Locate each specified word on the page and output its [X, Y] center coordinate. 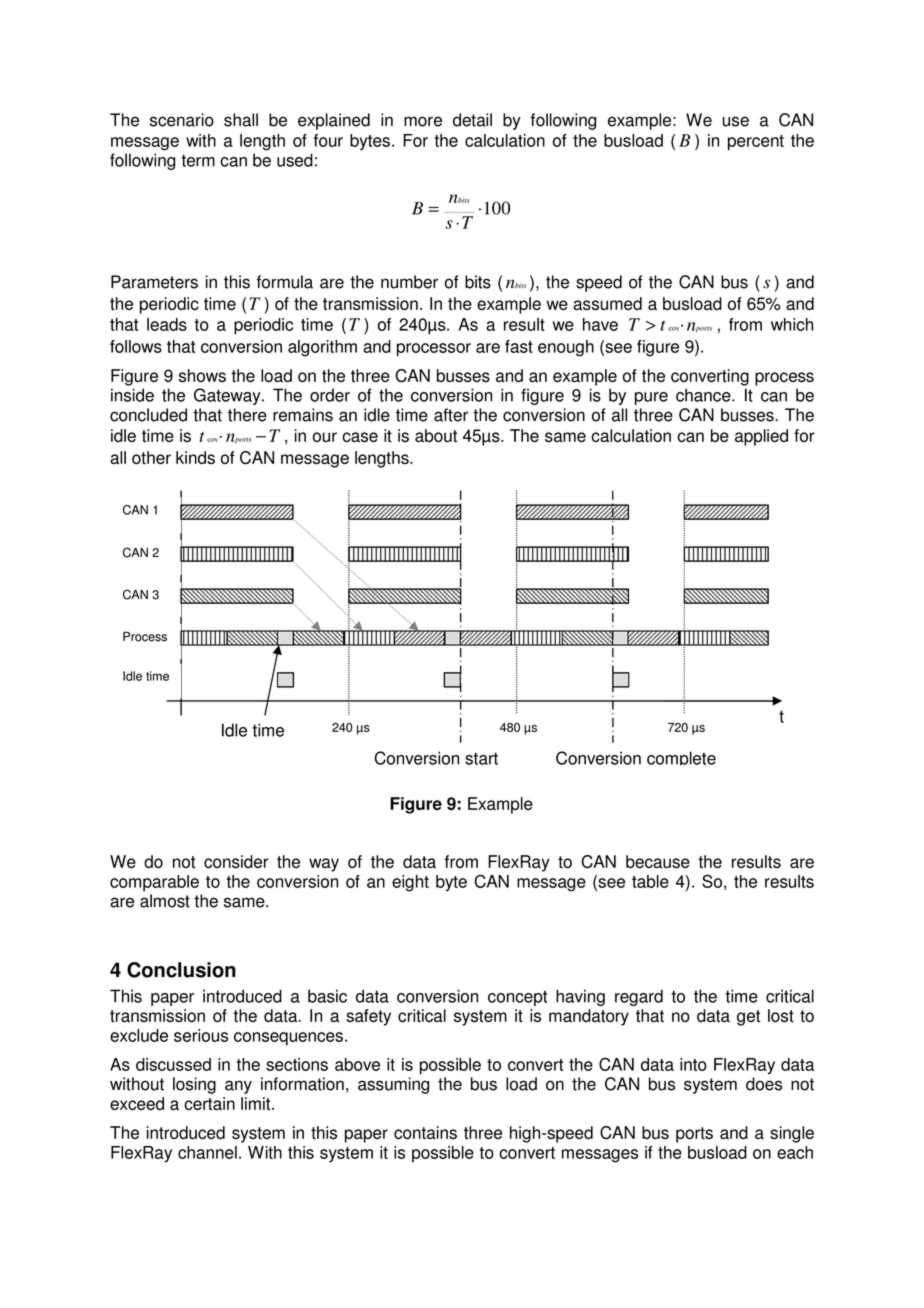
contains [425, 1132]
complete [681, 758]
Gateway [228, 396]
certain [209, 1103]
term [198, 160]
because [658, 861]
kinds [195, 457]
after [451, 415]
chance [704, 395]
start [481, 758]
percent [756, 143]
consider [236, 861]
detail [472, 120]
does [764, 1084]
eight [410, 883]
